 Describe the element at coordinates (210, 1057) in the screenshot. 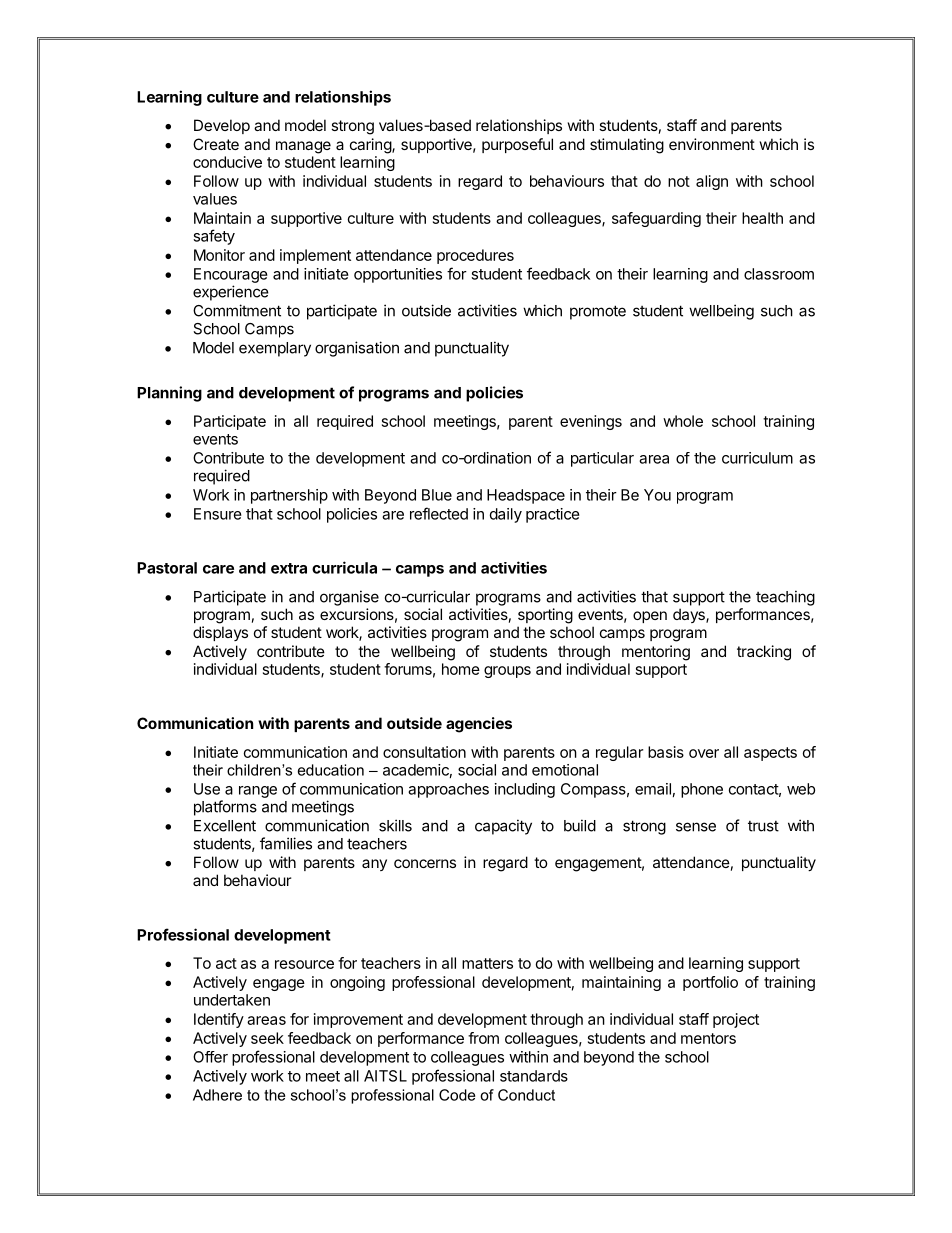

I see `Offer` at that location.
